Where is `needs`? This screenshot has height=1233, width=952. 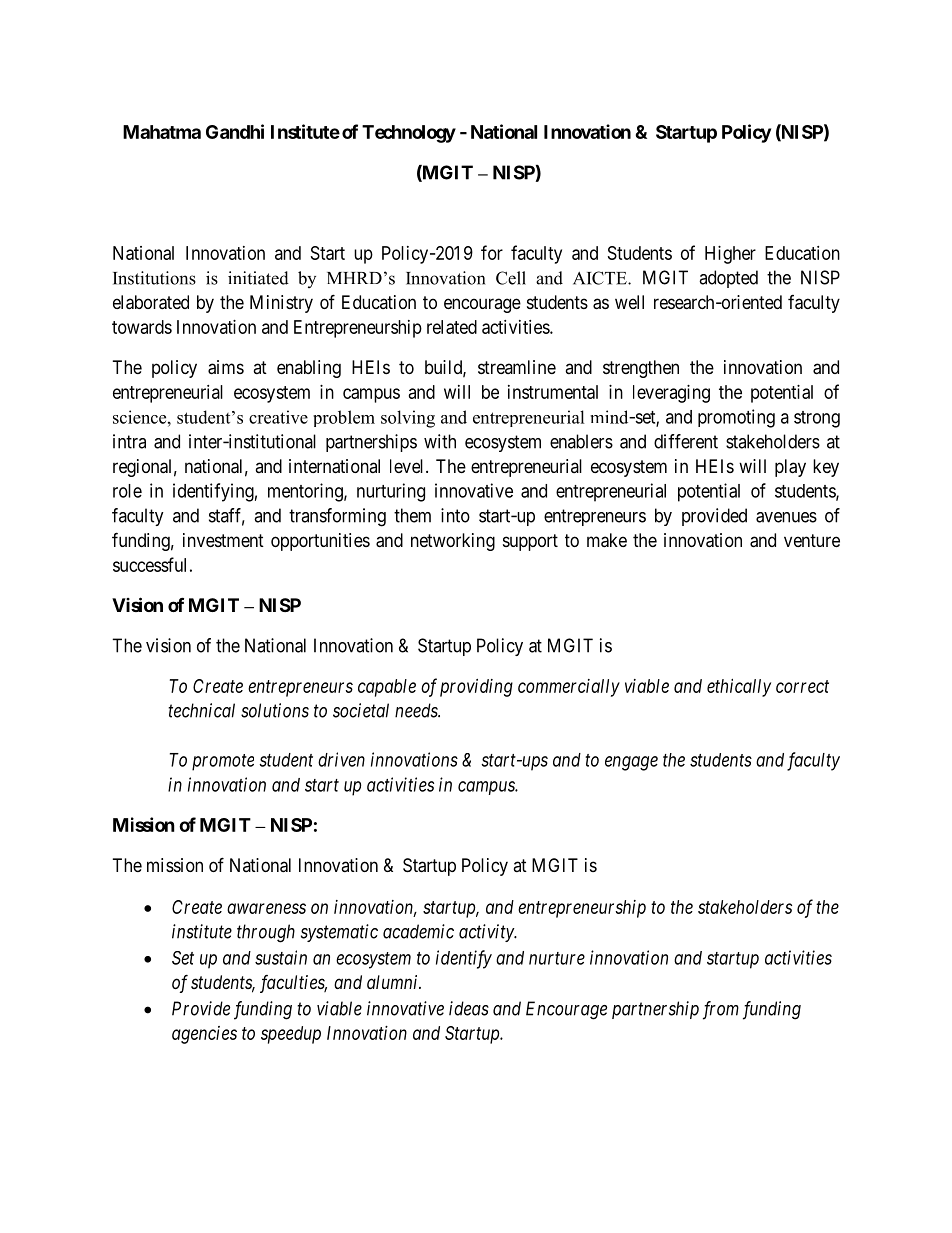 needs is located at coordinates (417, 710).
